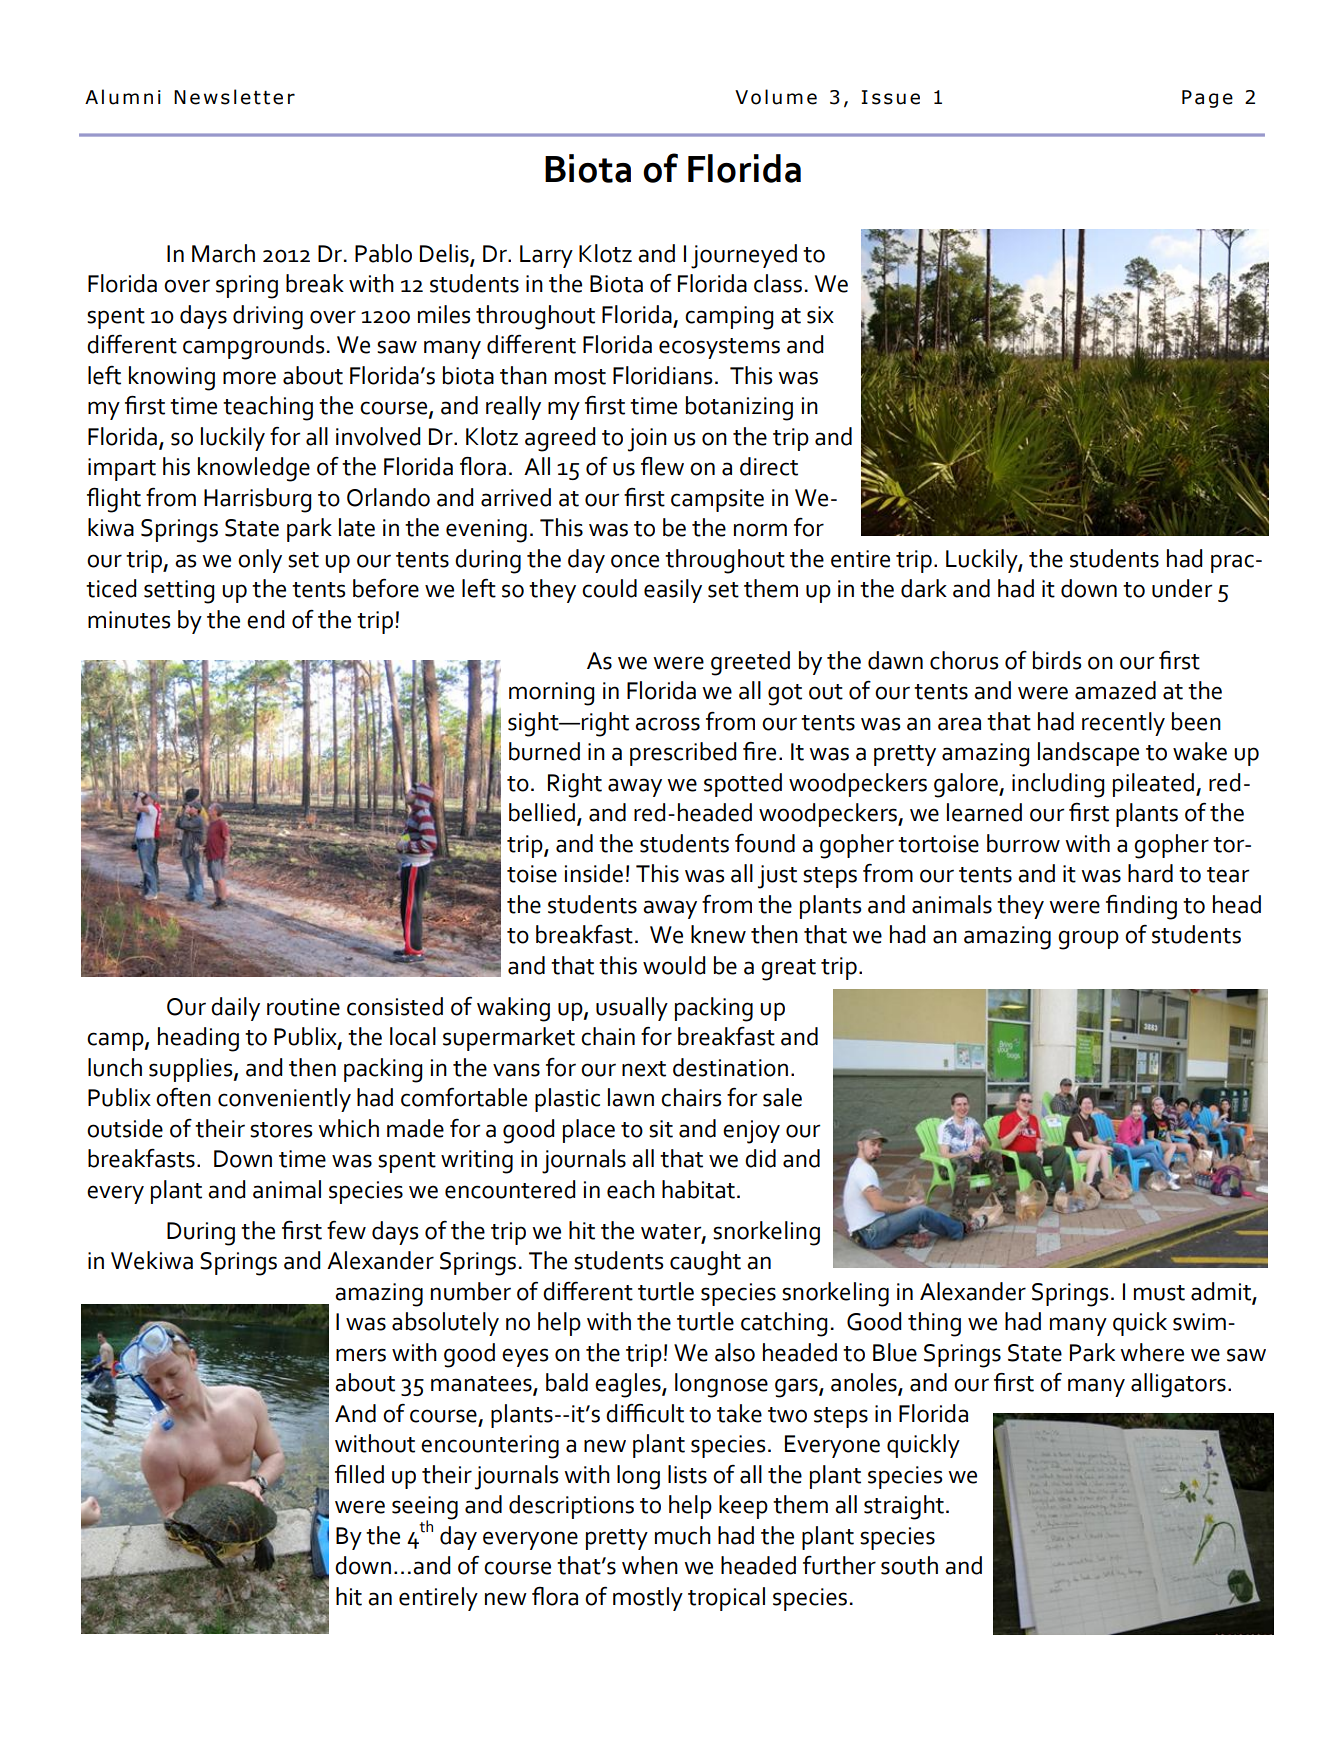  Describe the element at coordinates (1150, 873) in the document. I see `hard` at that location.
